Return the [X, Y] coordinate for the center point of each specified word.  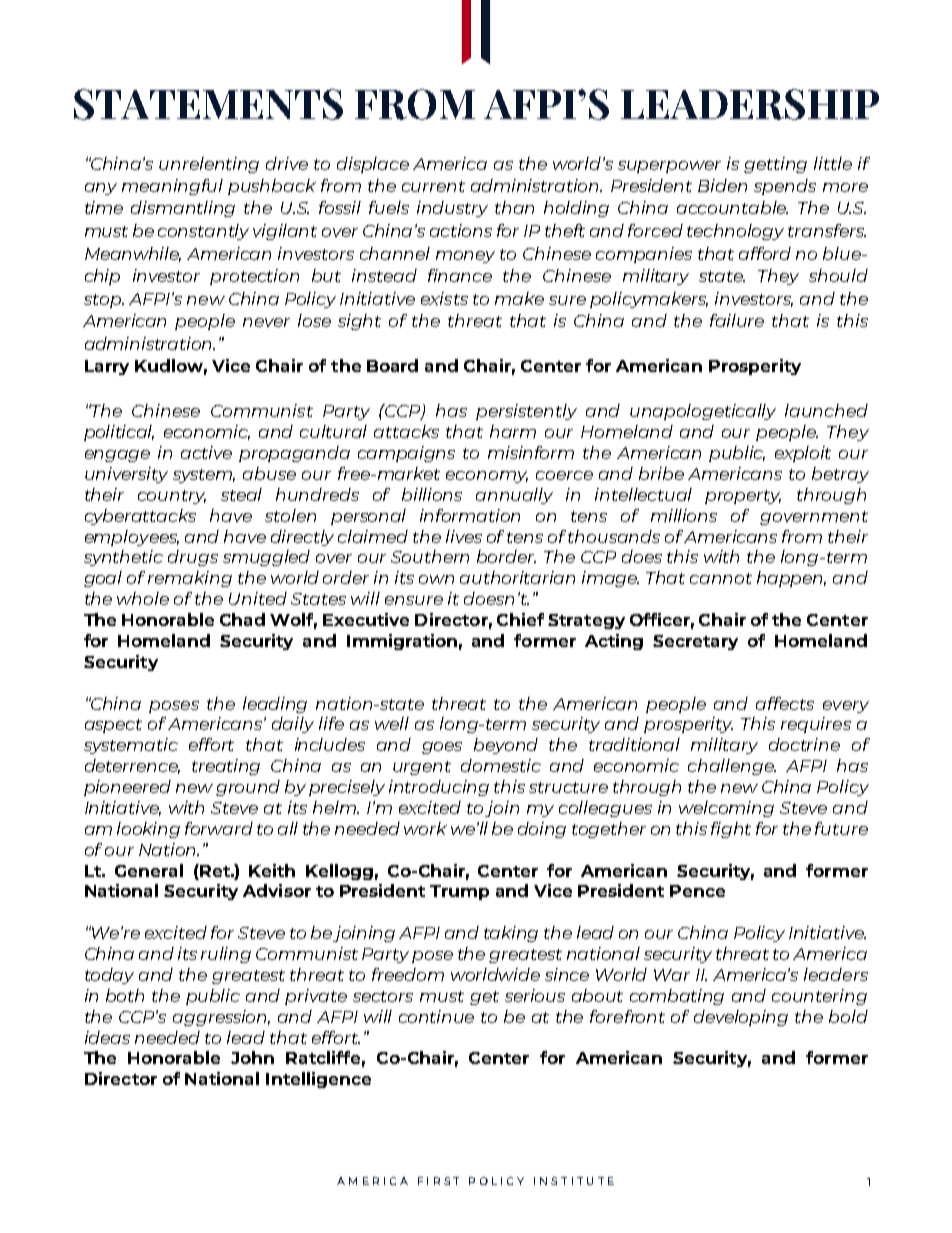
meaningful [172, 187]
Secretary [695, 642]
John [252, 1057]
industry [452, 209]
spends [785, 187]
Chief [520, 619]
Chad [242, 619]
